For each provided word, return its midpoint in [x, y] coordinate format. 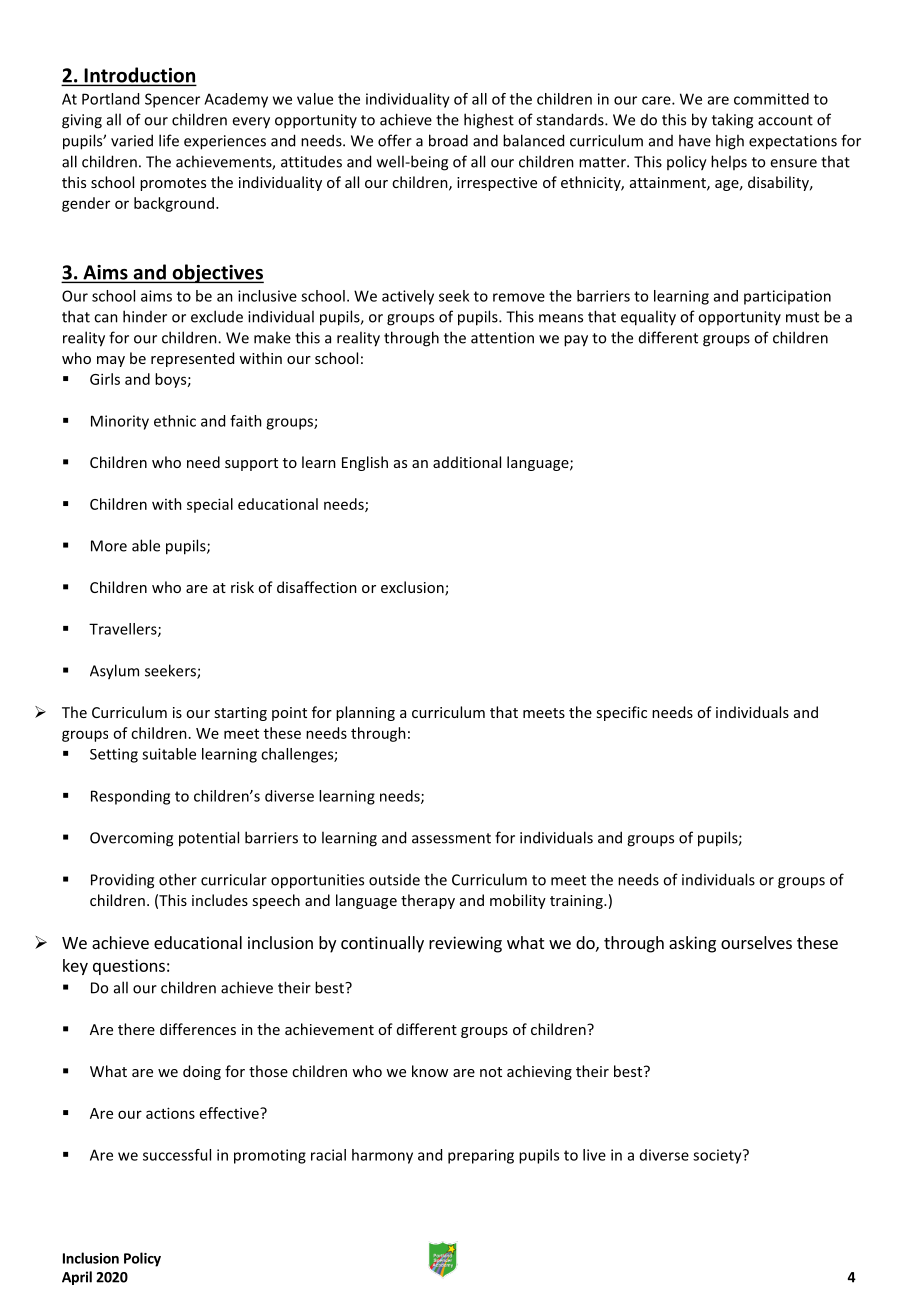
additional [467, 462]
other [178, 879]
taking [732, 121]
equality [648, 318]
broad [448, 140]
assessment [451, 838]
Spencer [172, 100]
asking [692, 944]
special [210, 505]
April [77, 1278]
